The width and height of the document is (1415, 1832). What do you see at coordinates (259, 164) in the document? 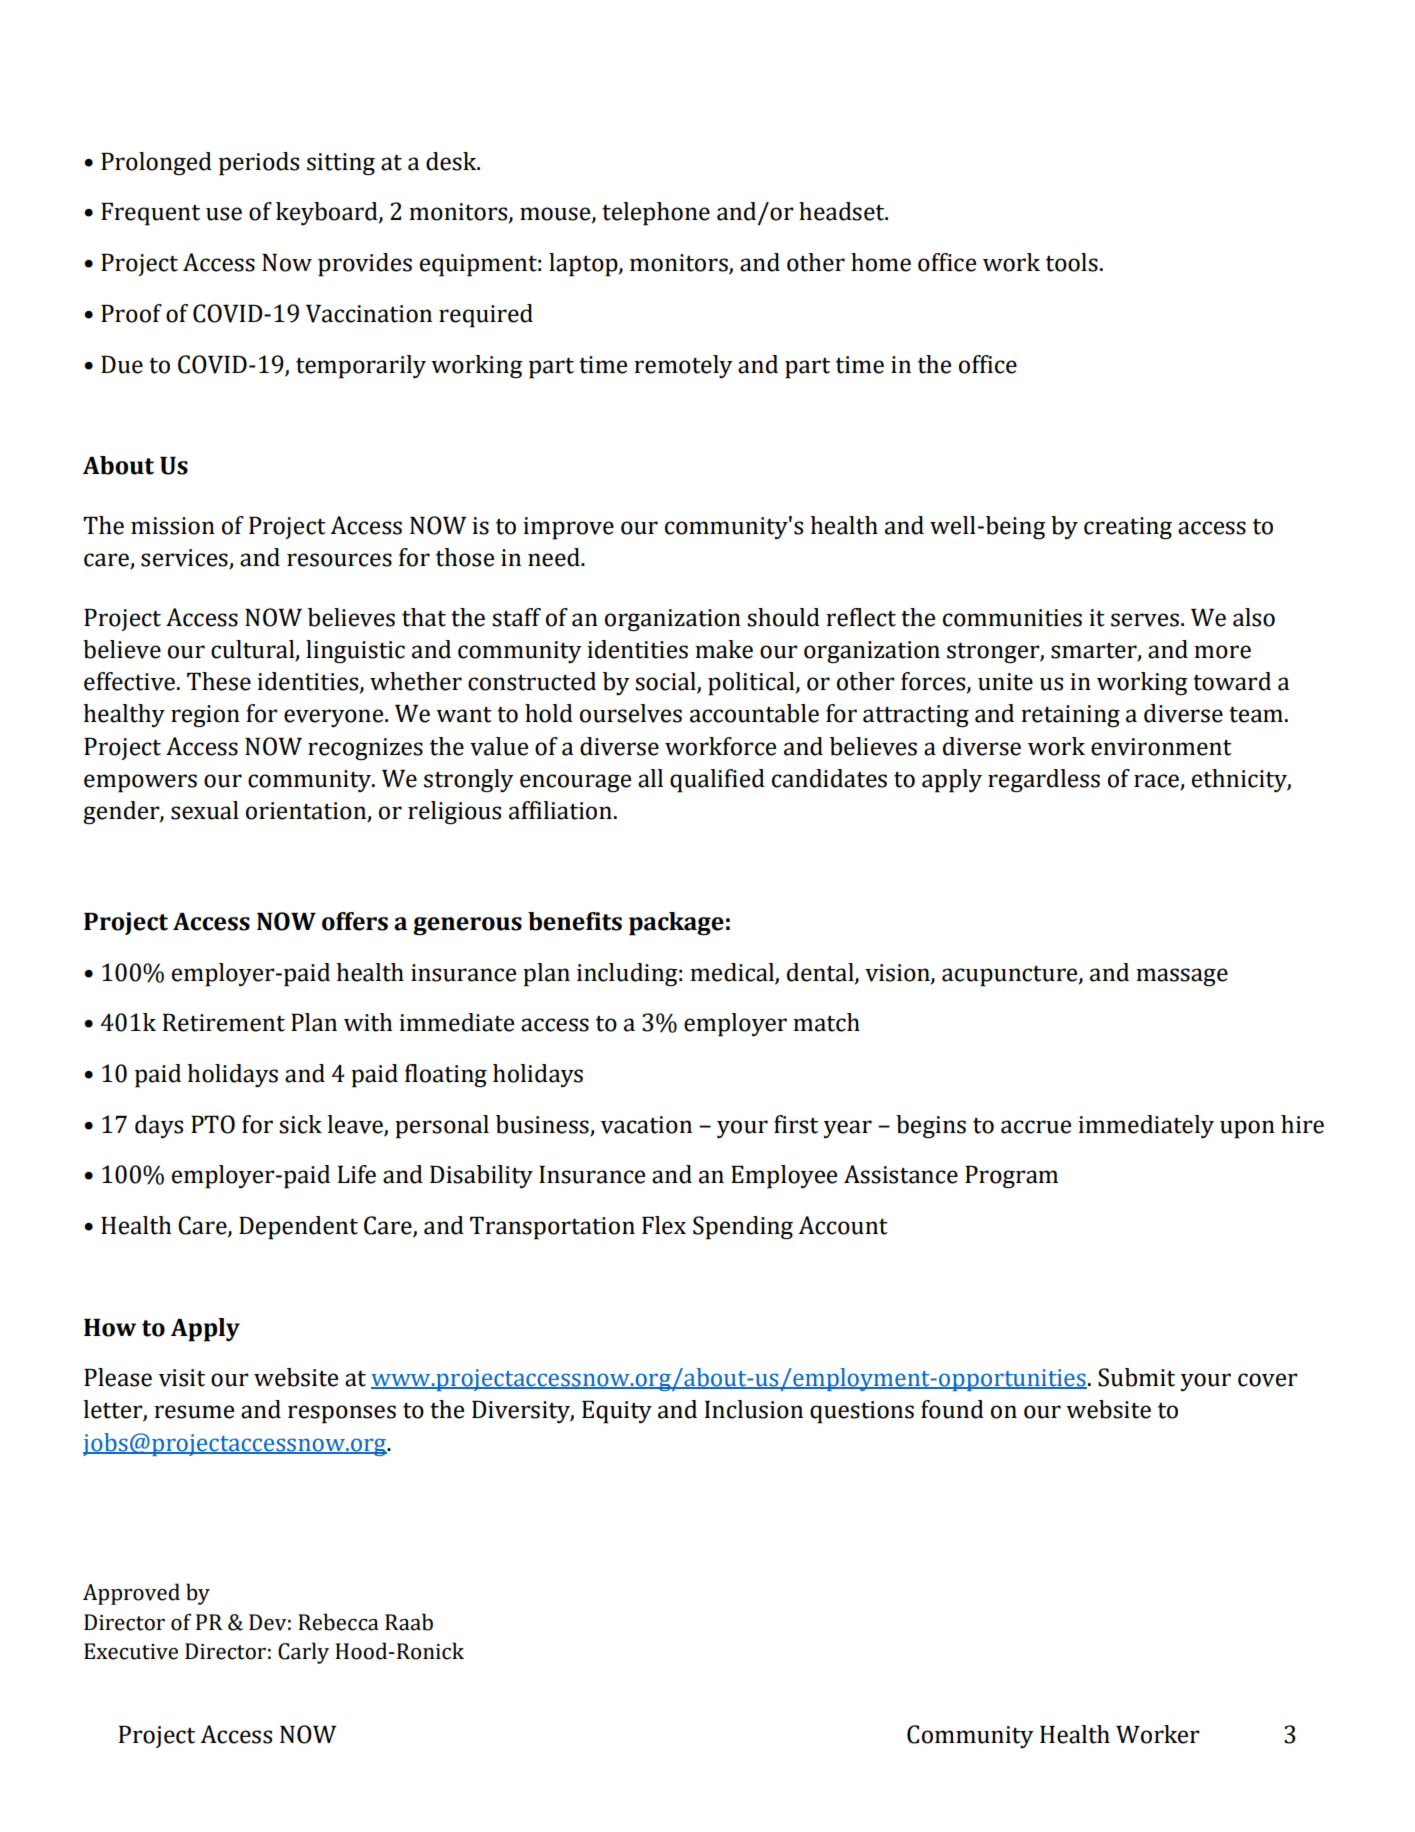
I see `periods` at bounding box center [259, 164].
